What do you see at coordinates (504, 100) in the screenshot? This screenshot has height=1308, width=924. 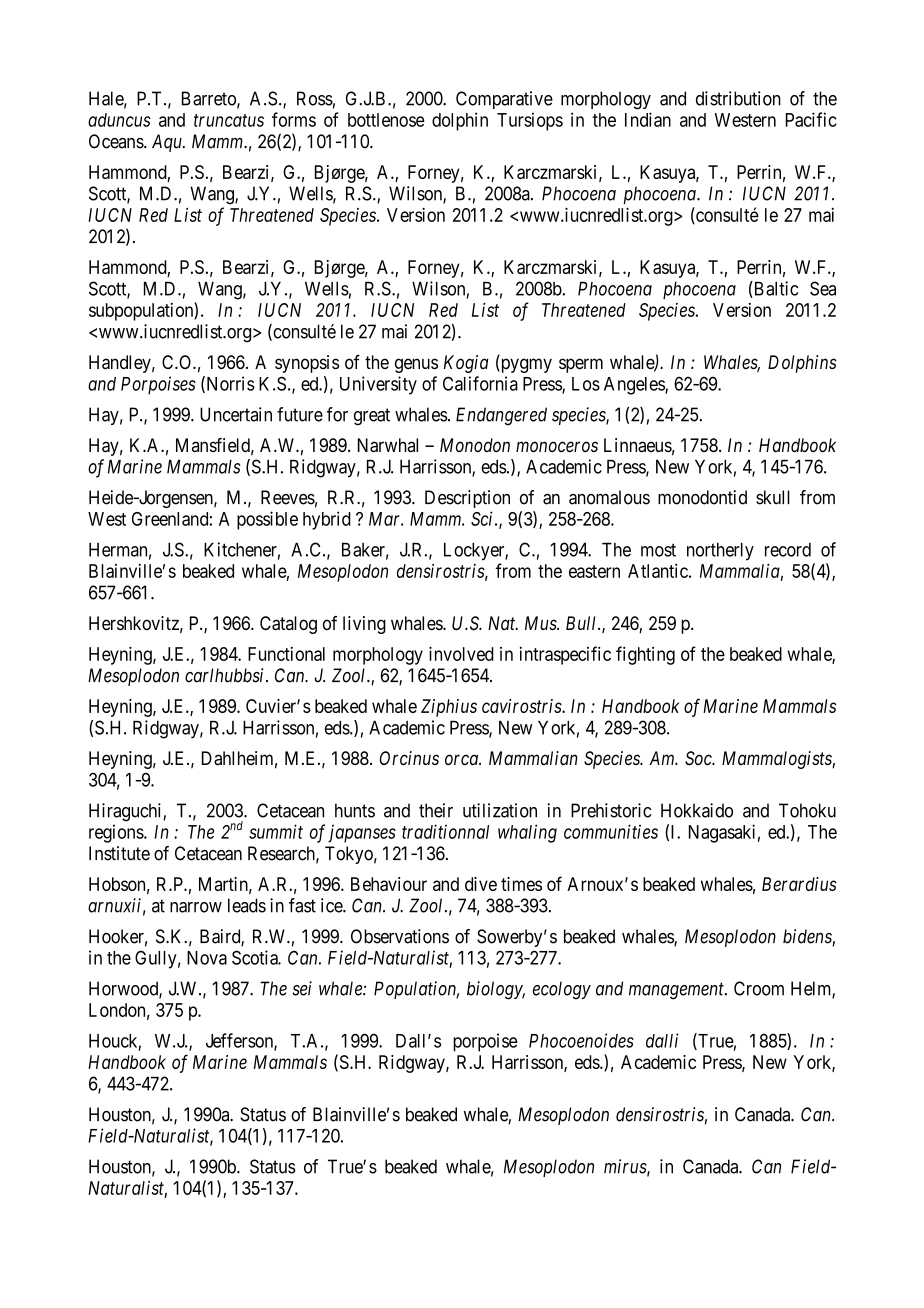 I see `Comparative` at bounding box center [504, 100].
